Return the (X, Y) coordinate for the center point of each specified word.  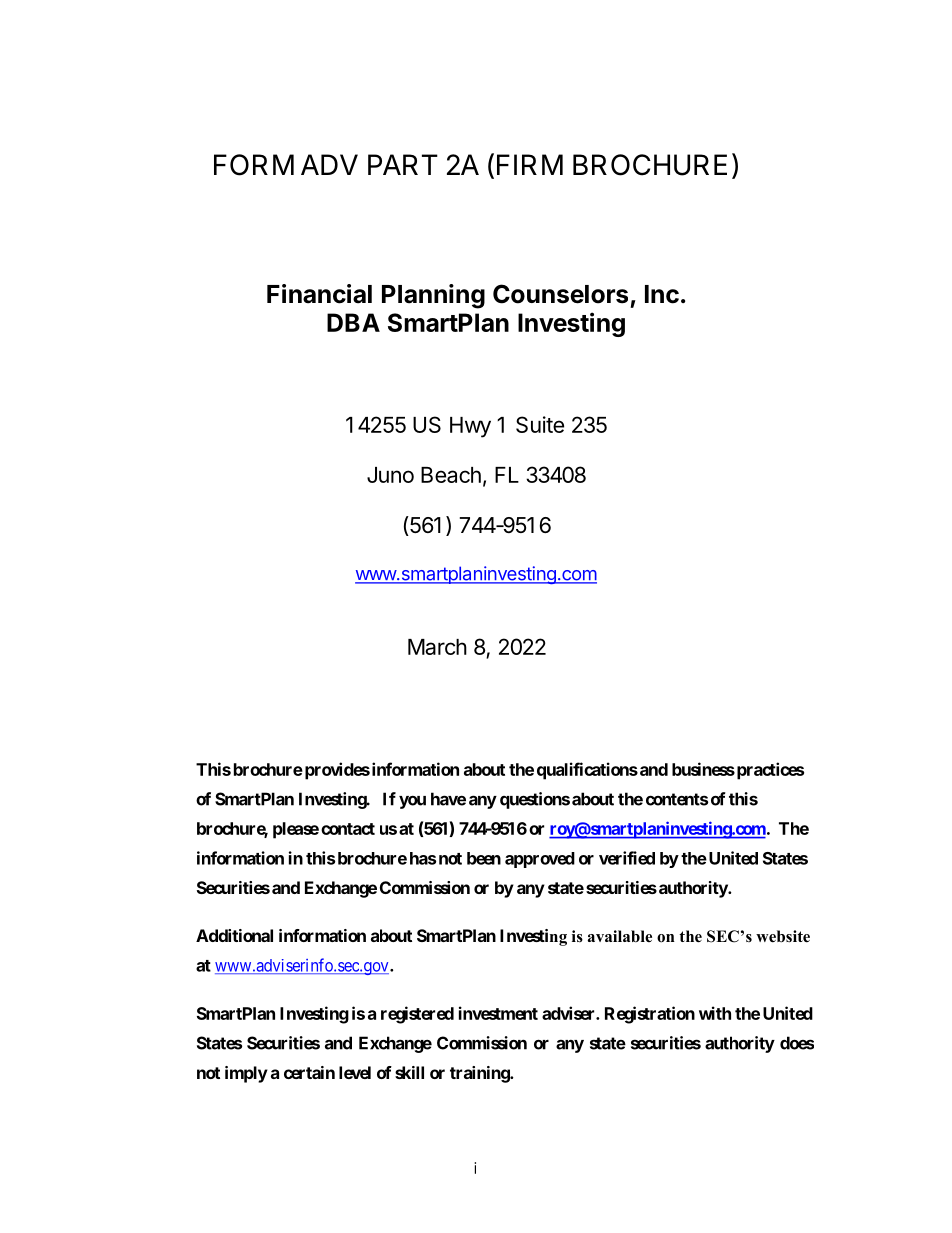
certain (309, 1072)
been (484, 858)
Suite (540, 424)
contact (348, 829)
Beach (451, 475)
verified (627, 858)
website (783, 936)
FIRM (530, 164)
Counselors (560, 294)
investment (498, 1013)
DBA (353, 322)
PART (403, 164)
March (437, 647)
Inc (662, 294)
